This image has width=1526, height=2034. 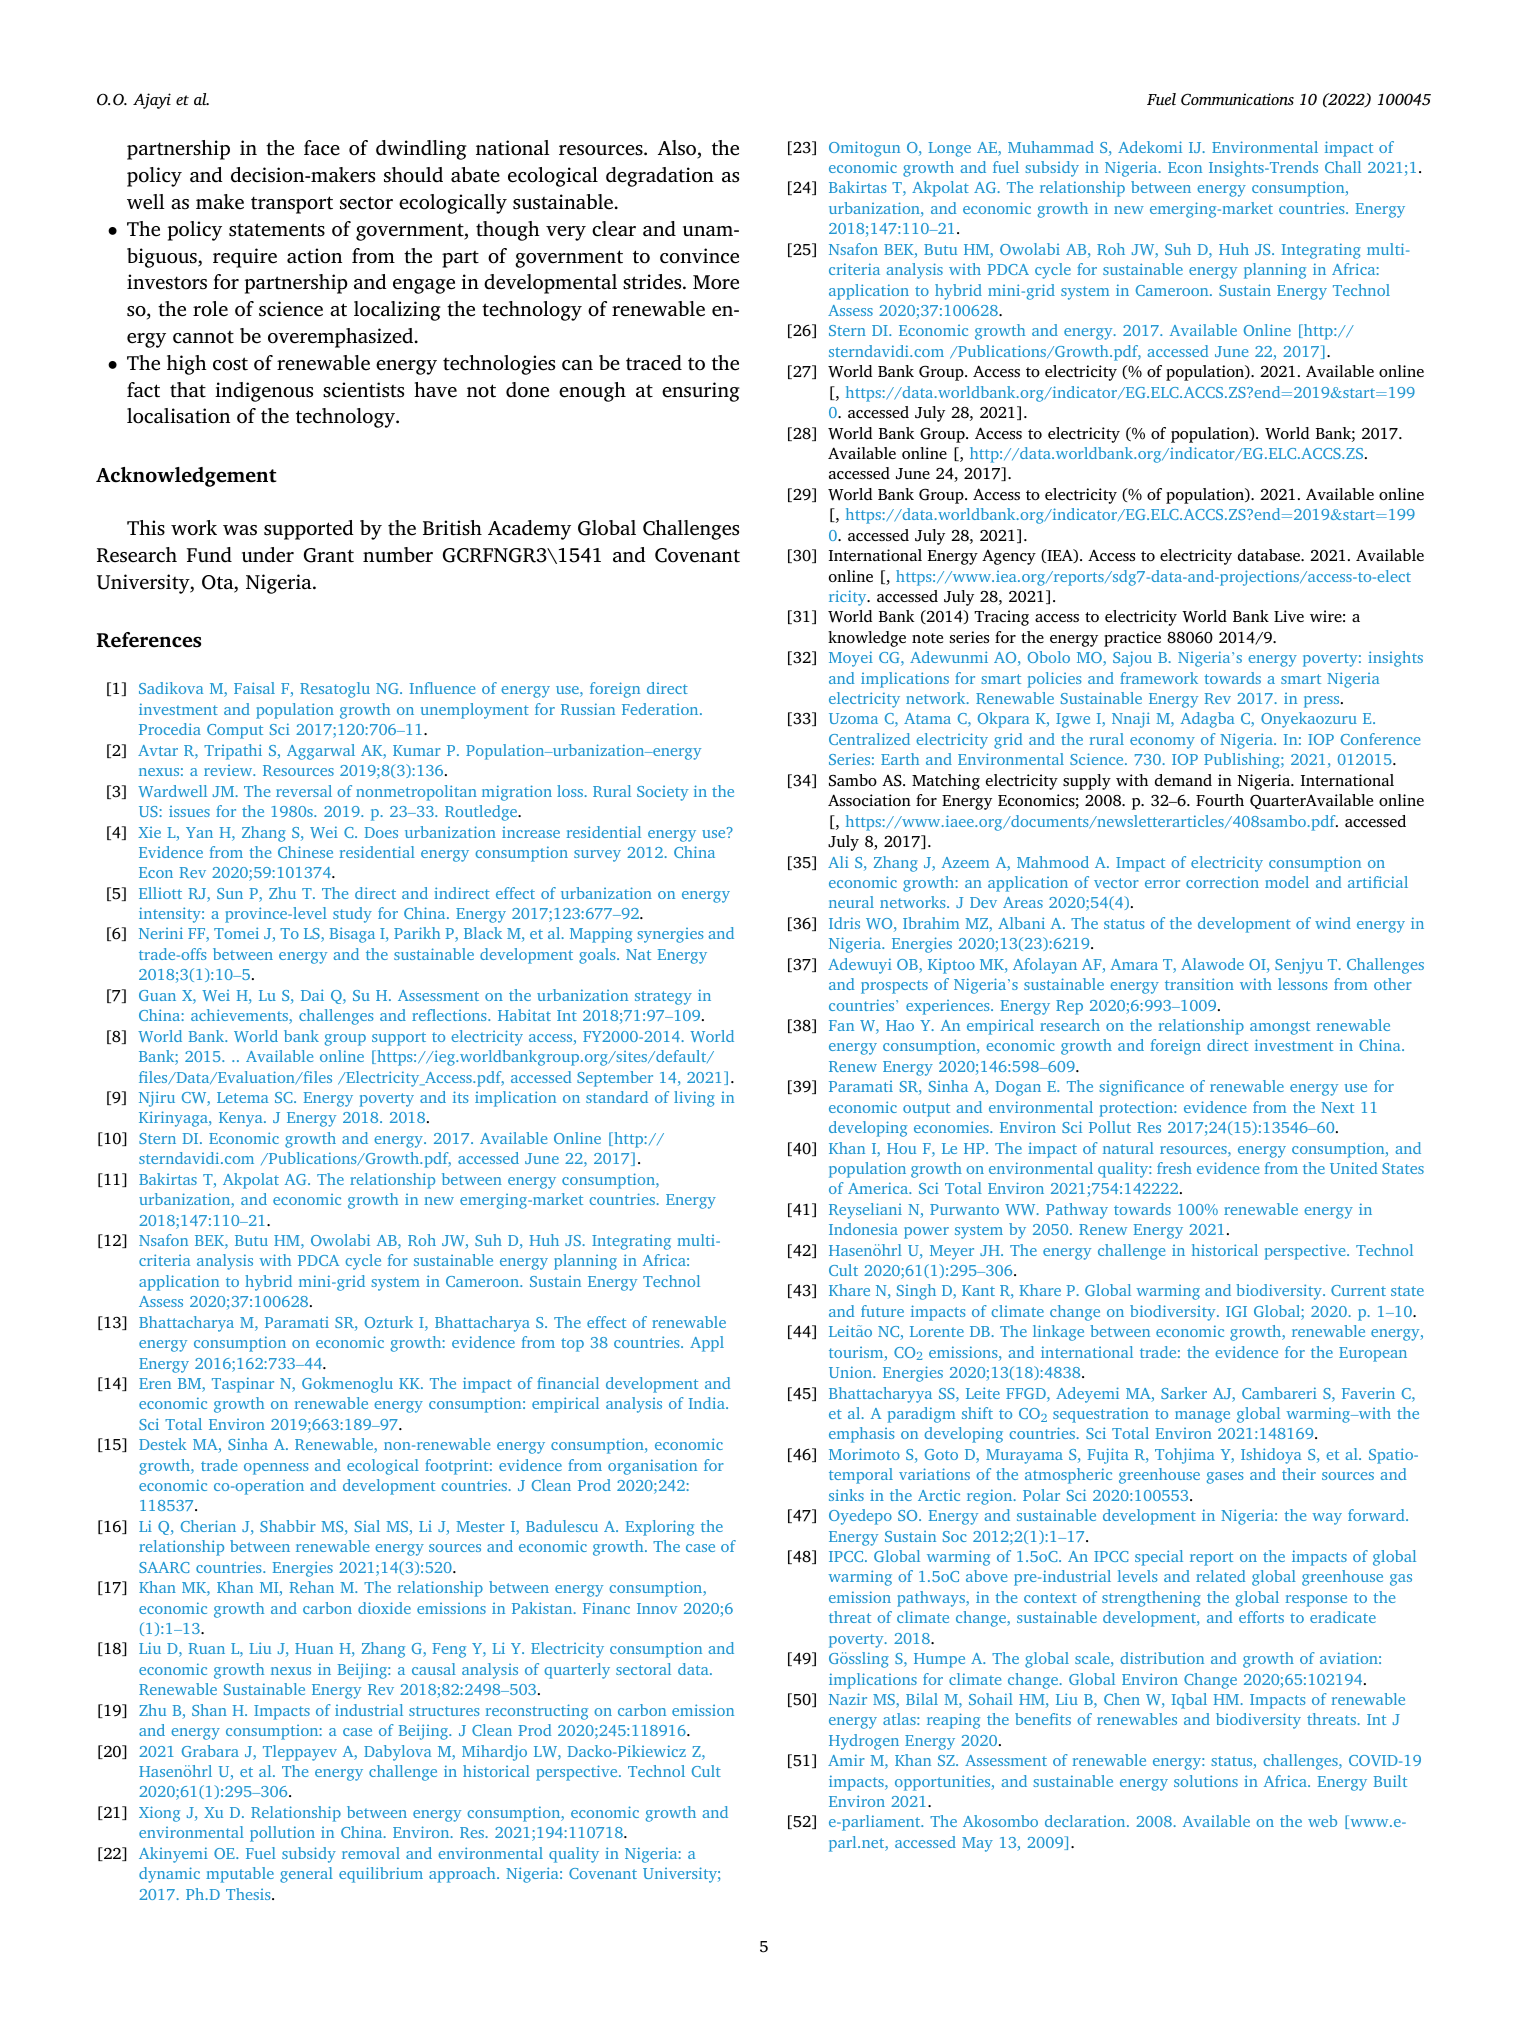 What do you see at coordinates (882, 1311) in the image?
I see `future` at bounding box center [882, 1311].
